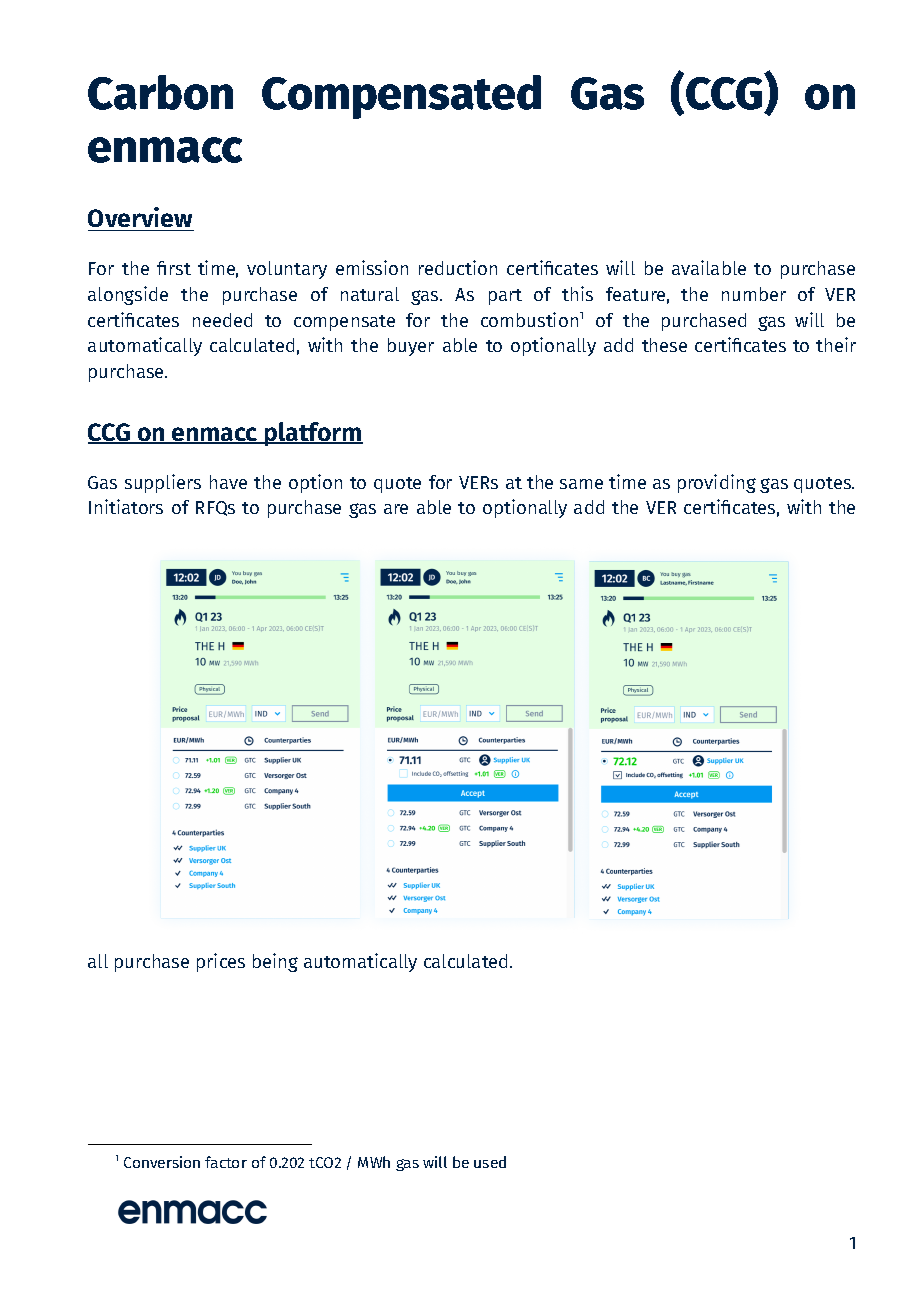 The width and height of the document is (924, 1307). I want to click on are, so click(396, 509).
